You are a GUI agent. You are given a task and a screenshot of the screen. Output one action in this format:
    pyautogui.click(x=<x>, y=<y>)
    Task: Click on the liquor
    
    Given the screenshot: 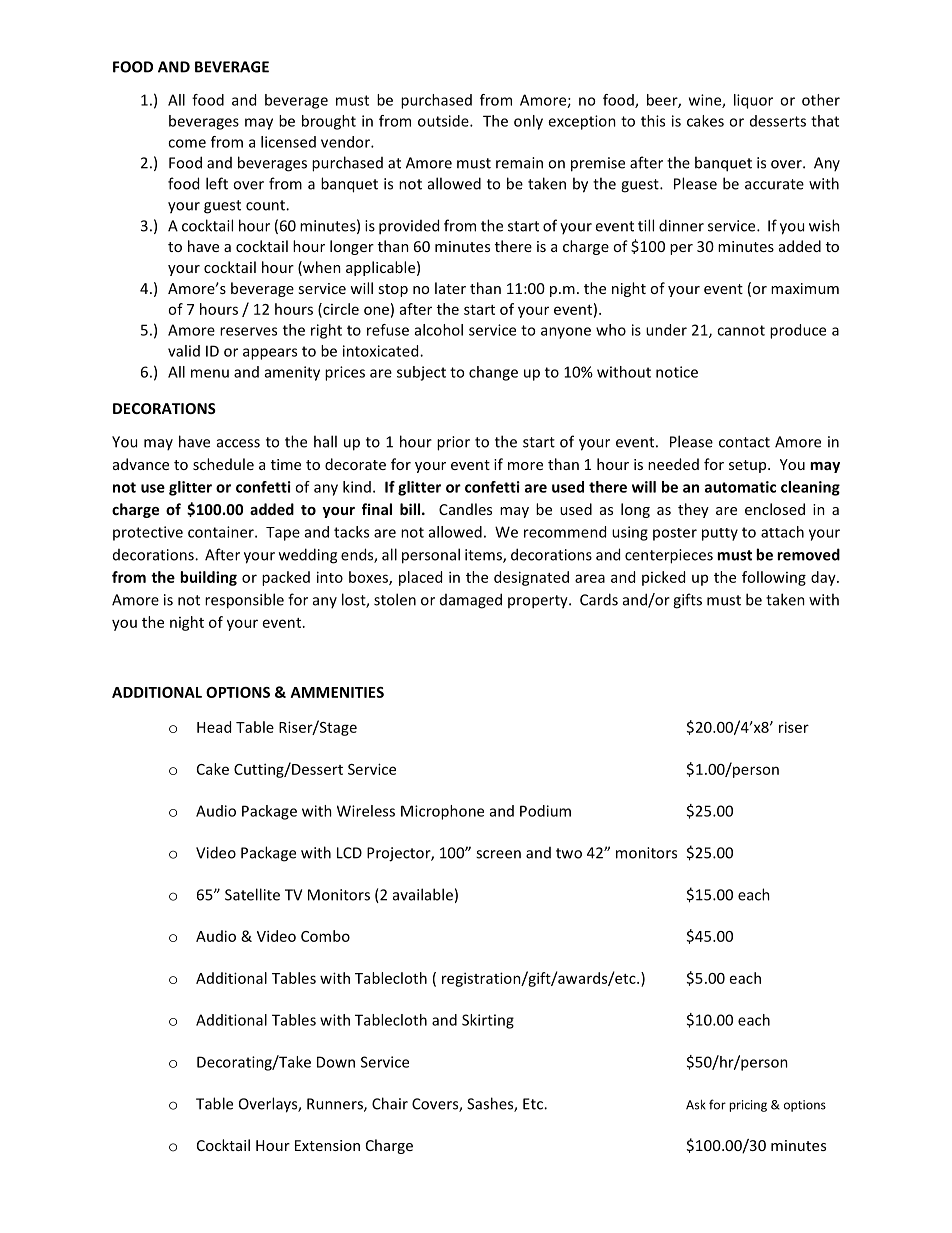 What is the action you would take?
    pyautogui.click(x=753, y=101)
